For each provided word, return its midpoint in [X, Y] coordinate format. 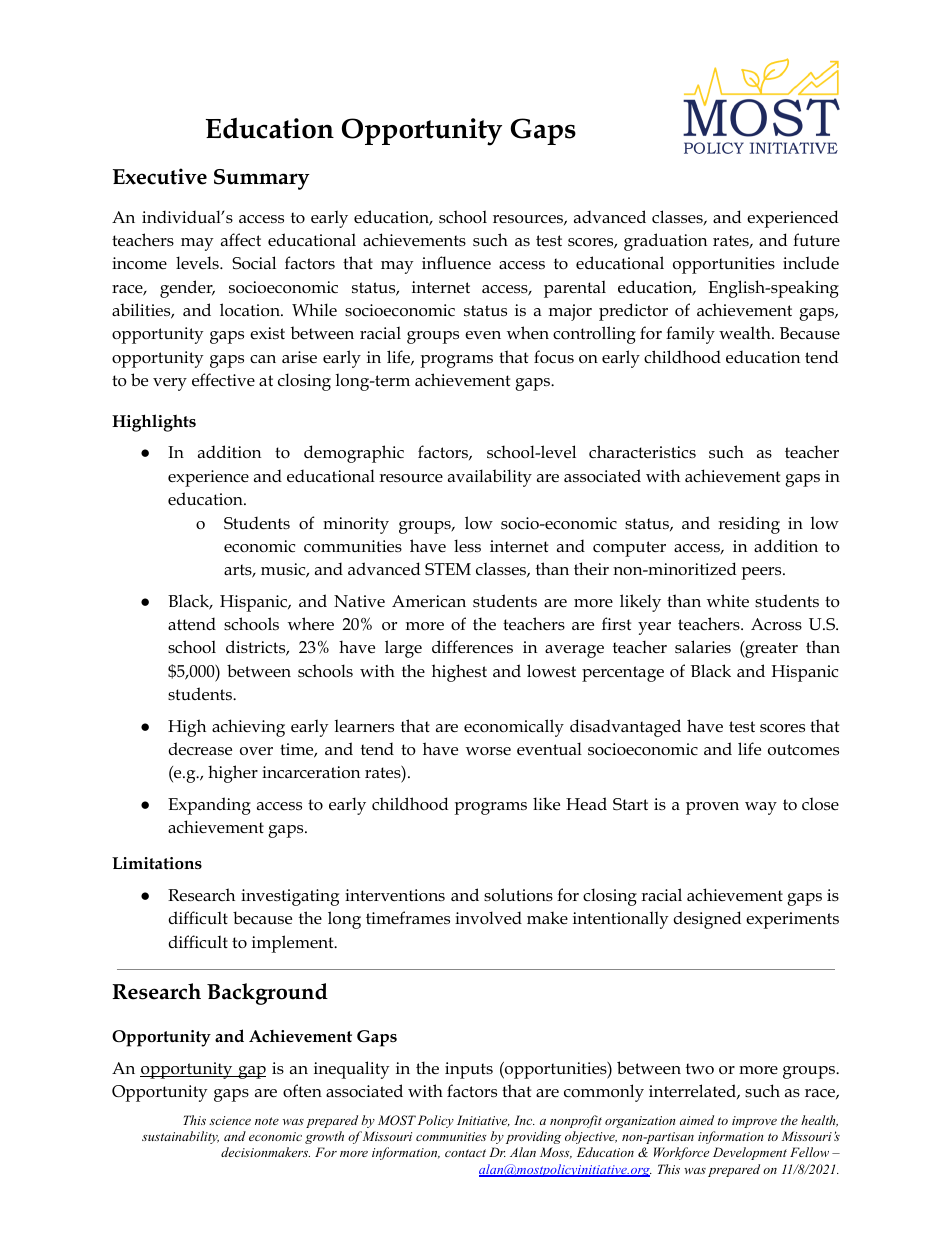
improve [754, 1122]
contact [465, 1153]
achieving [248, 728]
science [230, 1120]
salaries [703, 646]
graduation [665, 242]
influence [456, 263]
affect [241, 239]
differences [472, 647]
